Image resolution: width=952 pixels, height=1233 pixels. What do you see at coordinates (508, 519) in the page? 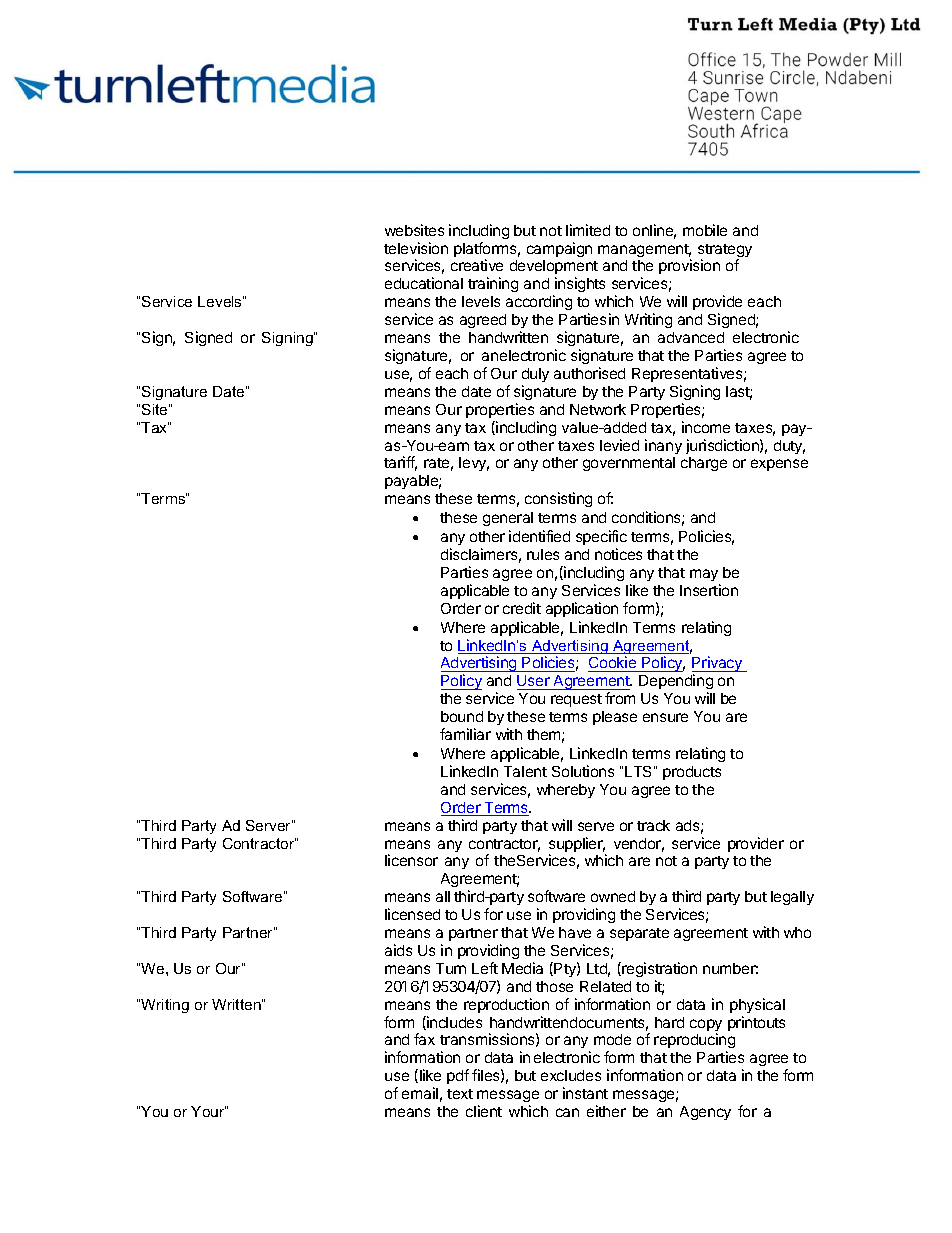
I see `general` at bounding box center [508, 519].
